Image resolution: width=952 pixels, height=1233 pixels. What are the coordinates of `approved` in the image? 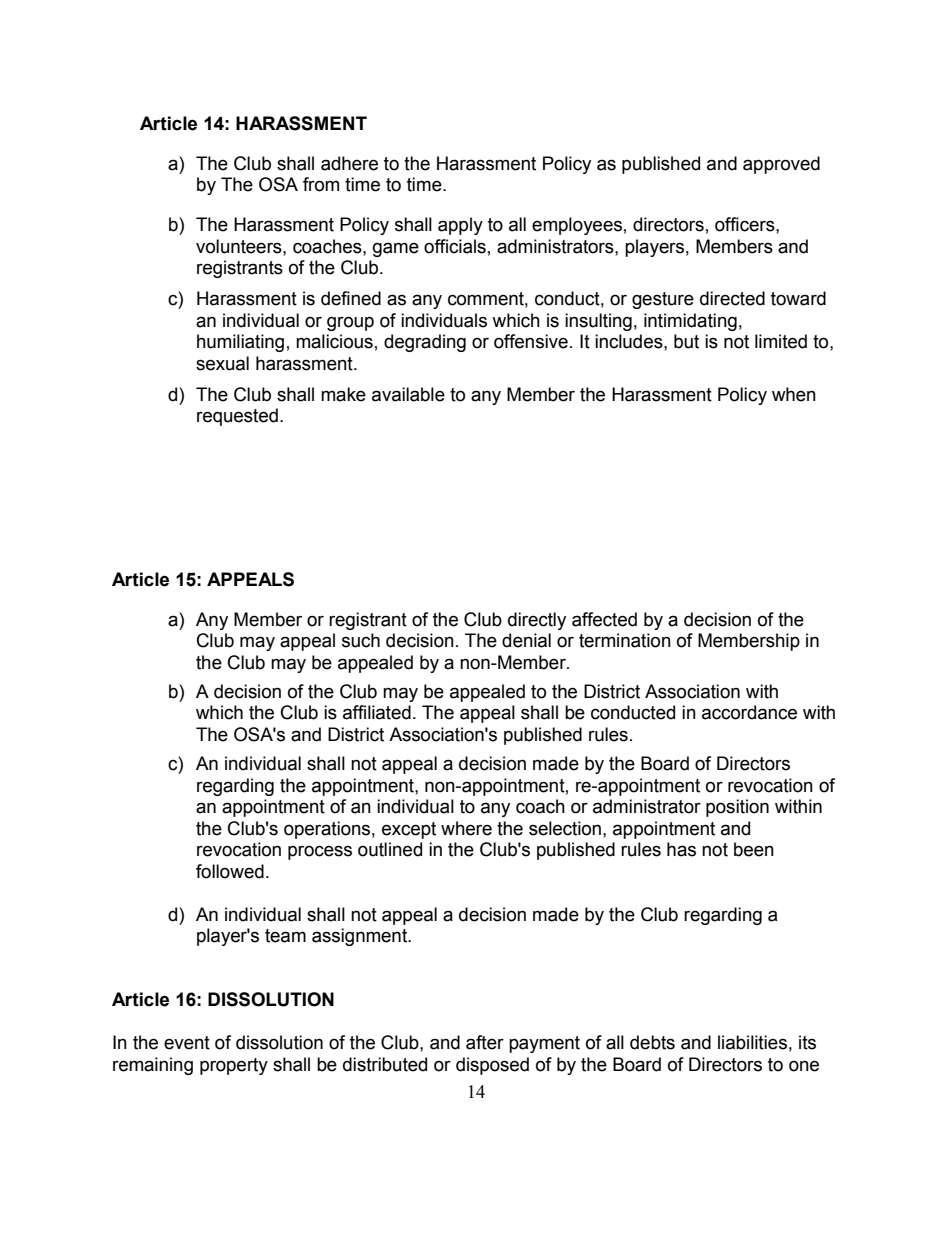 It's located at (781, 165).
